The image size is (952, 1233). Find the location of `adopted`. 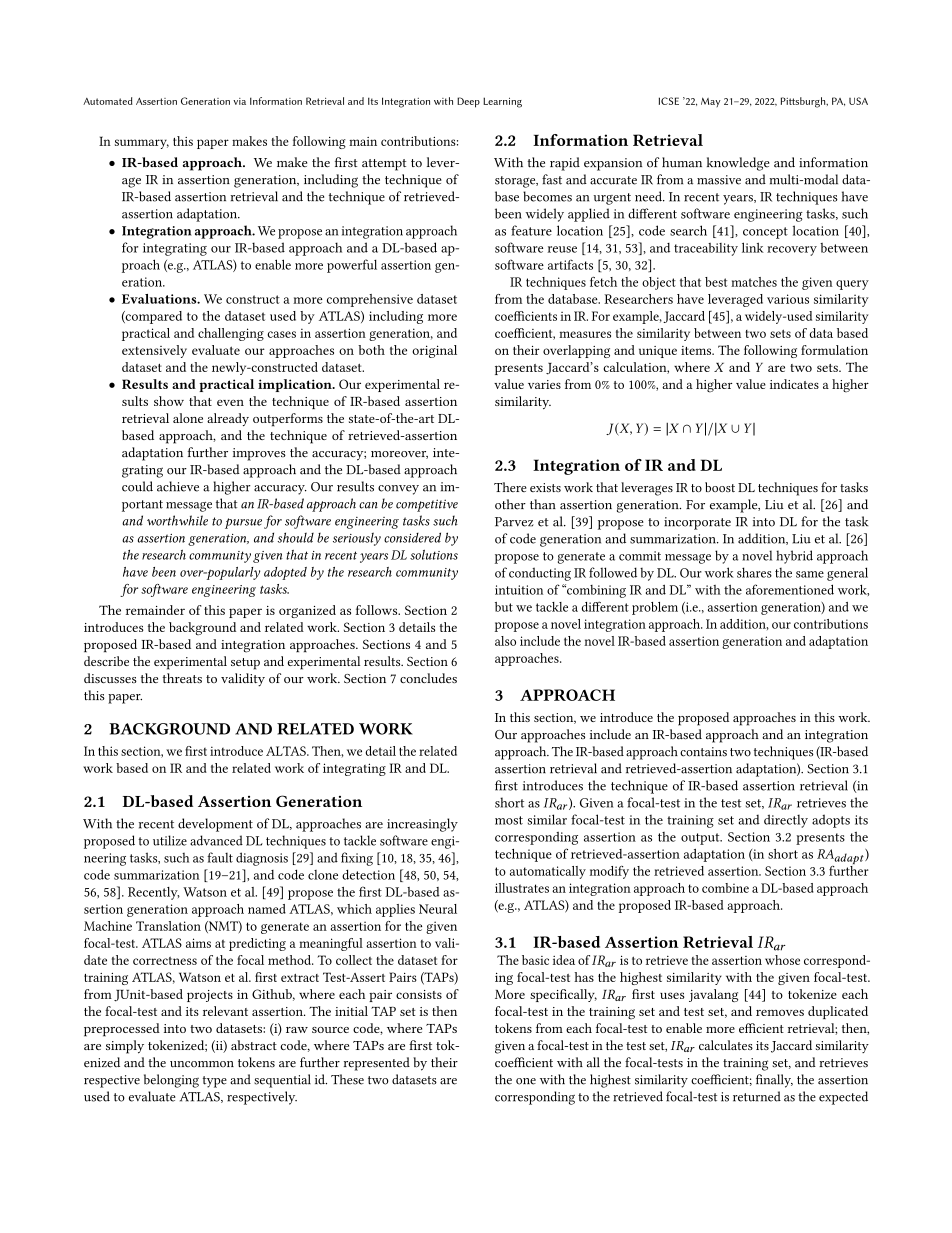

adopted is located at coordinates (285, 573).
